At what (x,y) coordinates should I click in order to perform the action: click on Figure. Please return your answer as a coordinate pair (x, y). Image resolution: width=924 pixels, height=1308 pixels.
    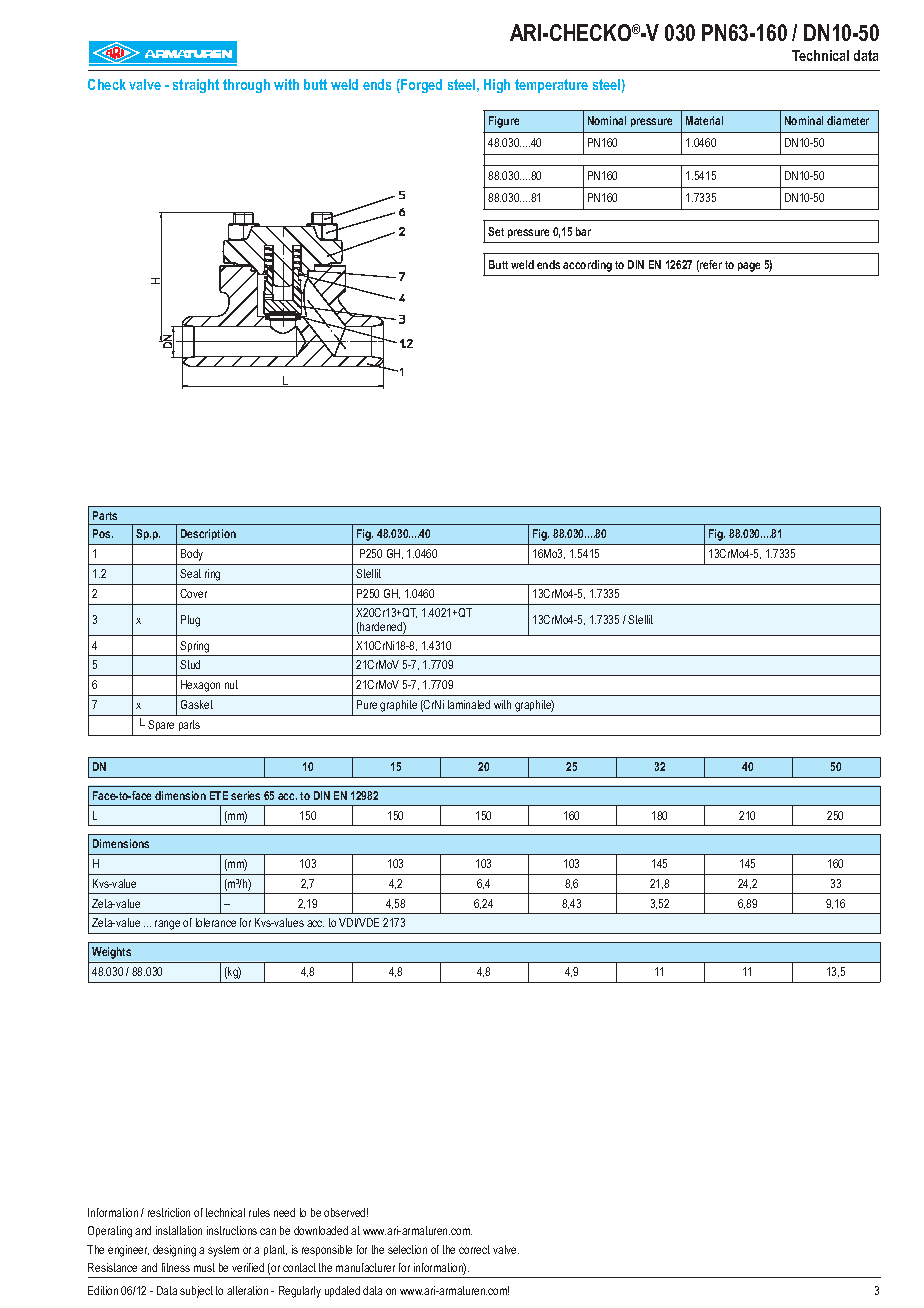
    Looking at the image, I should click on (504, 122).
